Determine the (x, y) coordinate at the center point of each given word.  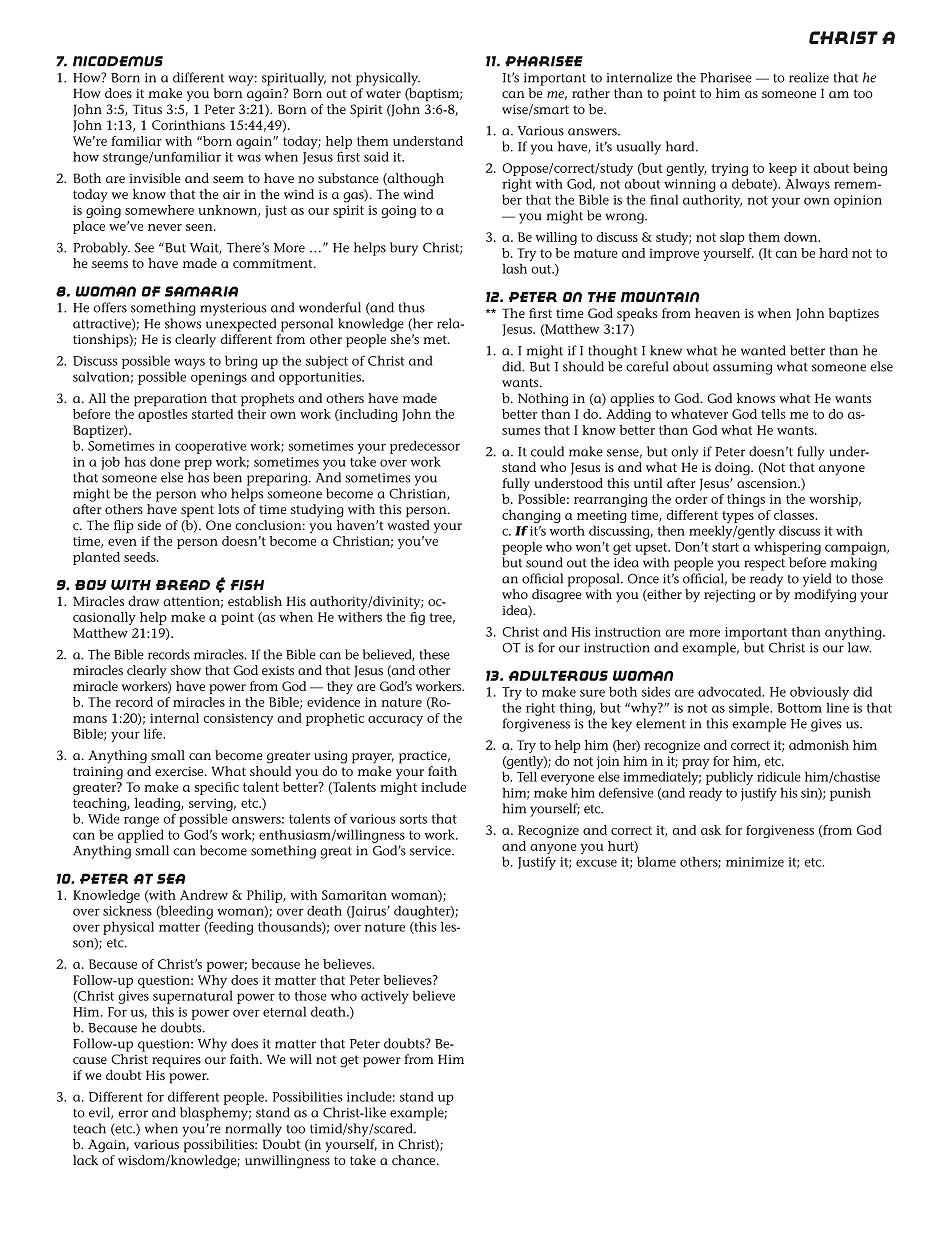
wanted (763, 350)
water (383, 94)
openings (219, 378)
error (133, 1114)
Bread (183, 585)
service (431, 851)
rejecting (729, 596)
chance (415, 1160)
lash (514, 268)
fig (417, 618)
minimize (755, 862)
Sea (171, 878)
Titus (147, 109)
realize (809, 77)
